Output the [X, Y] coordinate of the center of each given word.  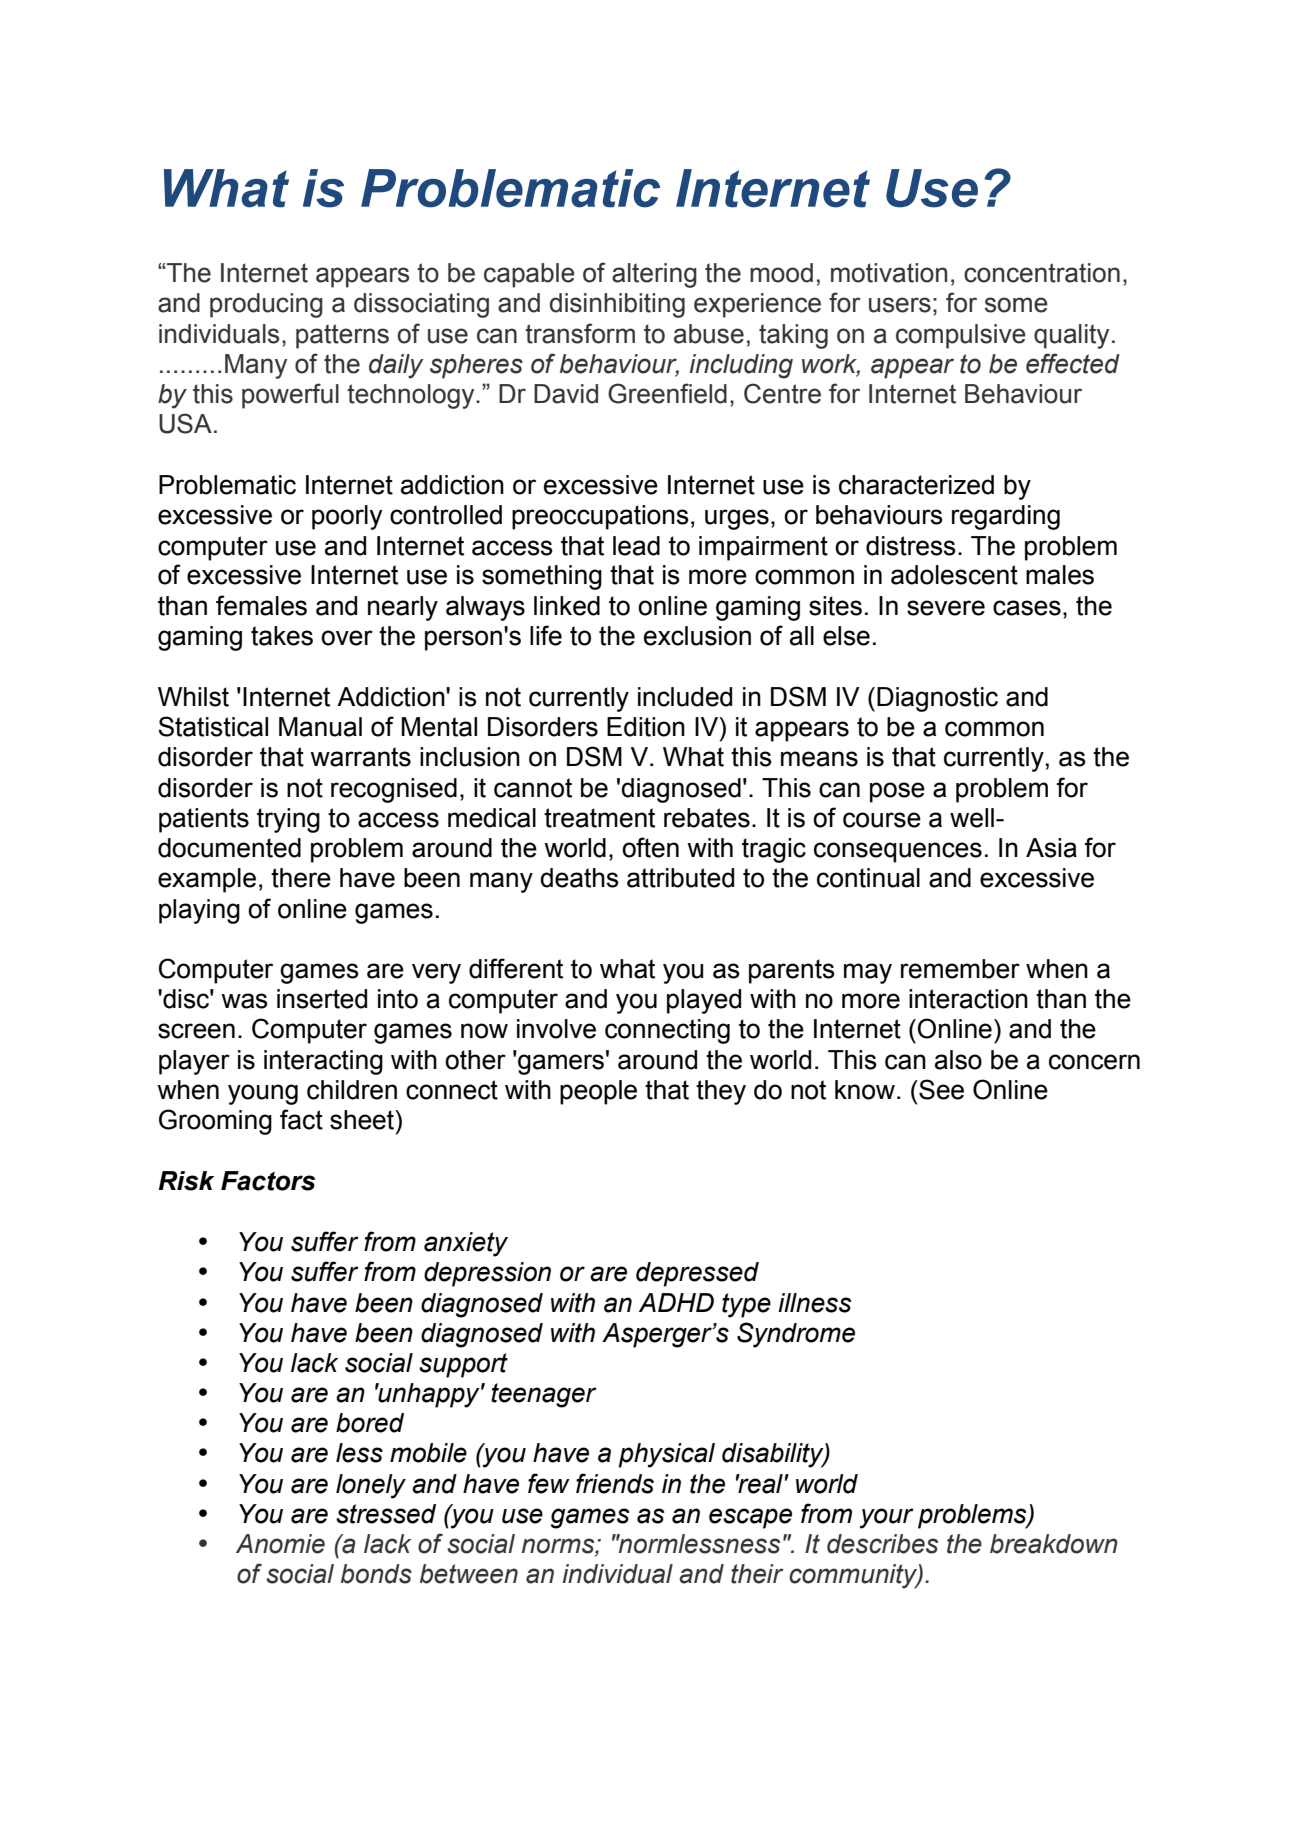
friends [615, 1483]
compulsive [961, 336]
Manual [320, 727]
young [263, 1094]
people [598, 1092]
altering [654, 275]
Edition [646, 727]
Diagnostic [937, 699]
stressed [386, 1514]
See [940, 1089]
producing [266, 305]
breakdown [1054, 1544]
